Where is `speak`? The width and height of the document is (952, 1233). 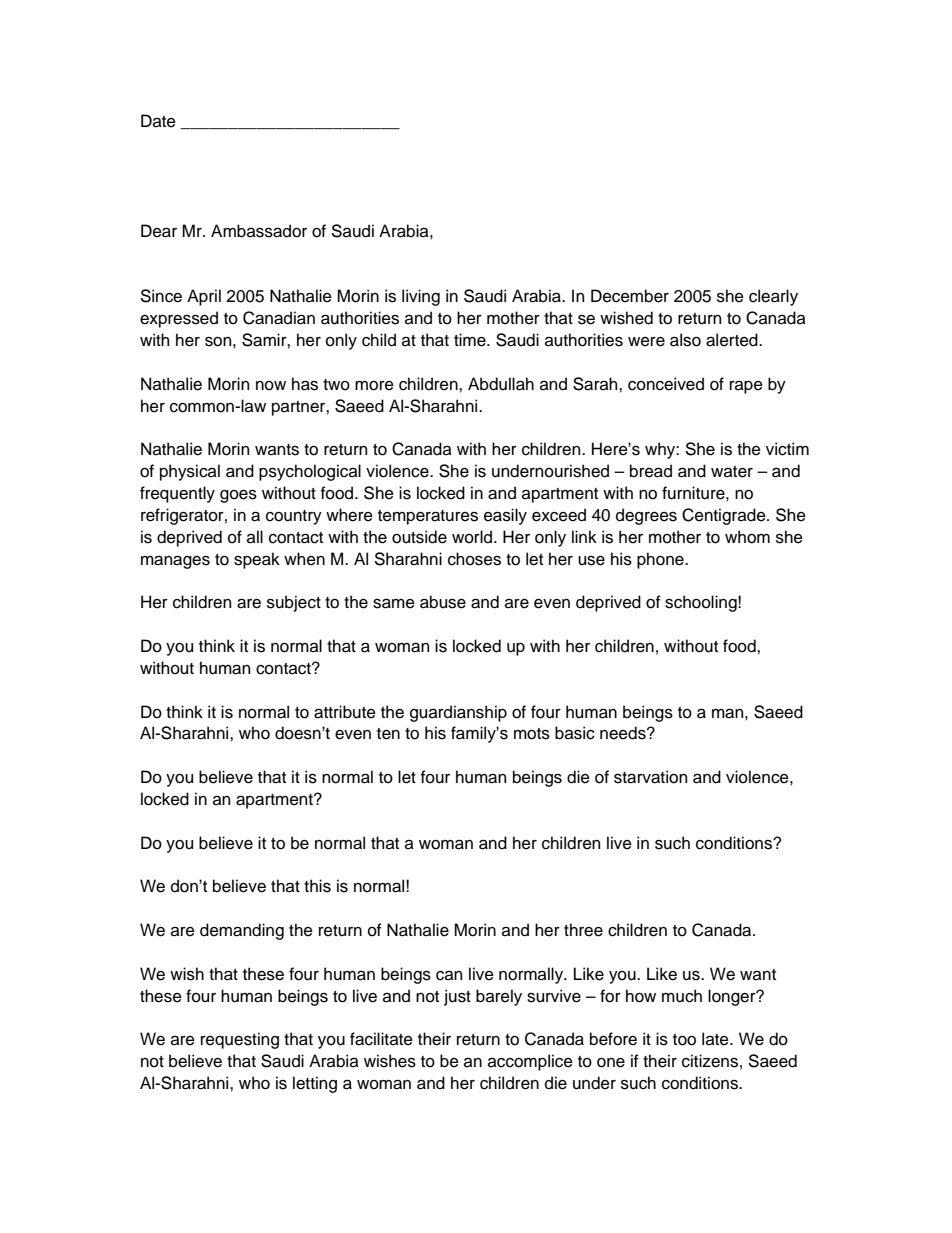
speak is located at coordinates (257, 560).
